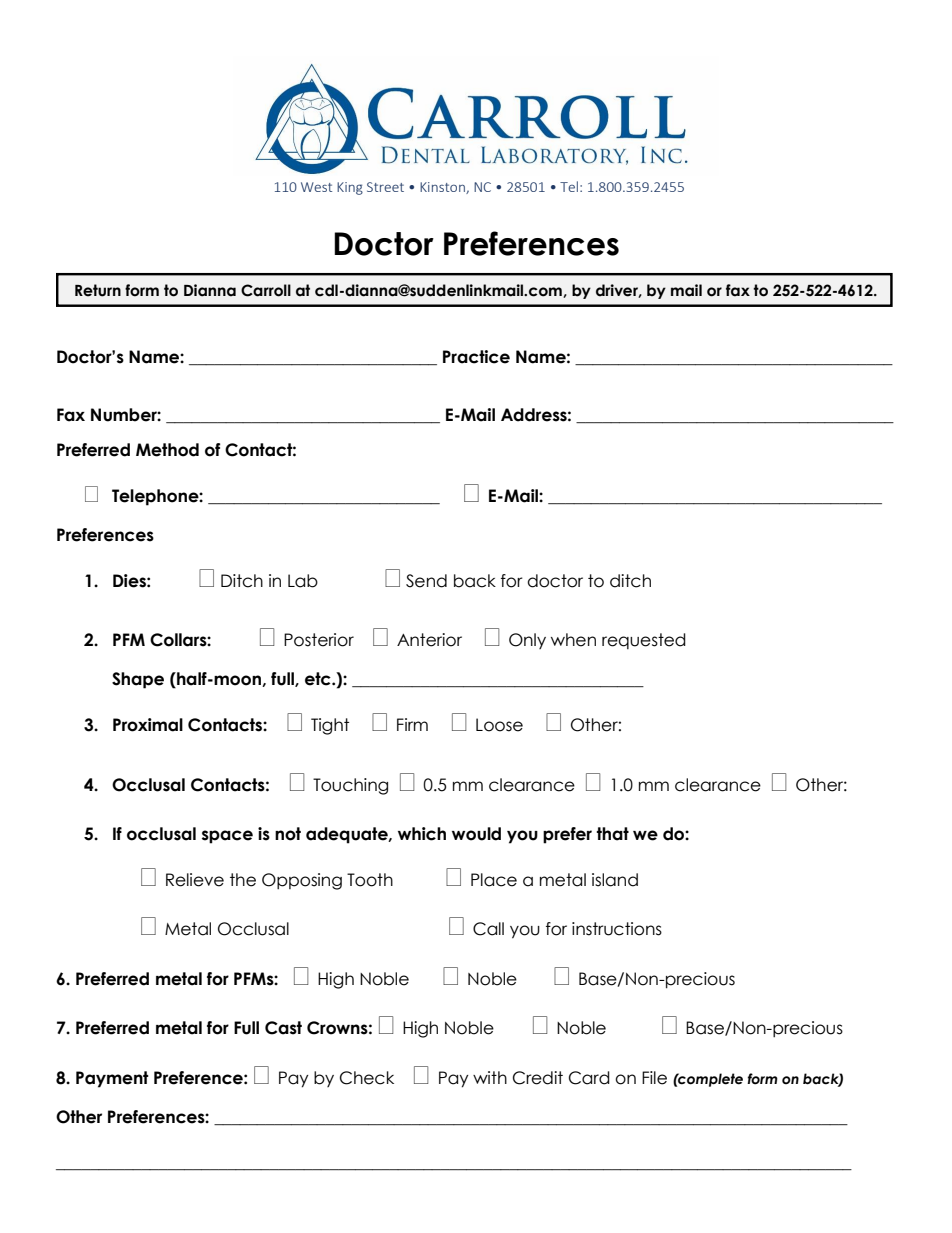 The height and width of the screenshot is (1233, 952). I want to click on Street, so click(385, 187).
